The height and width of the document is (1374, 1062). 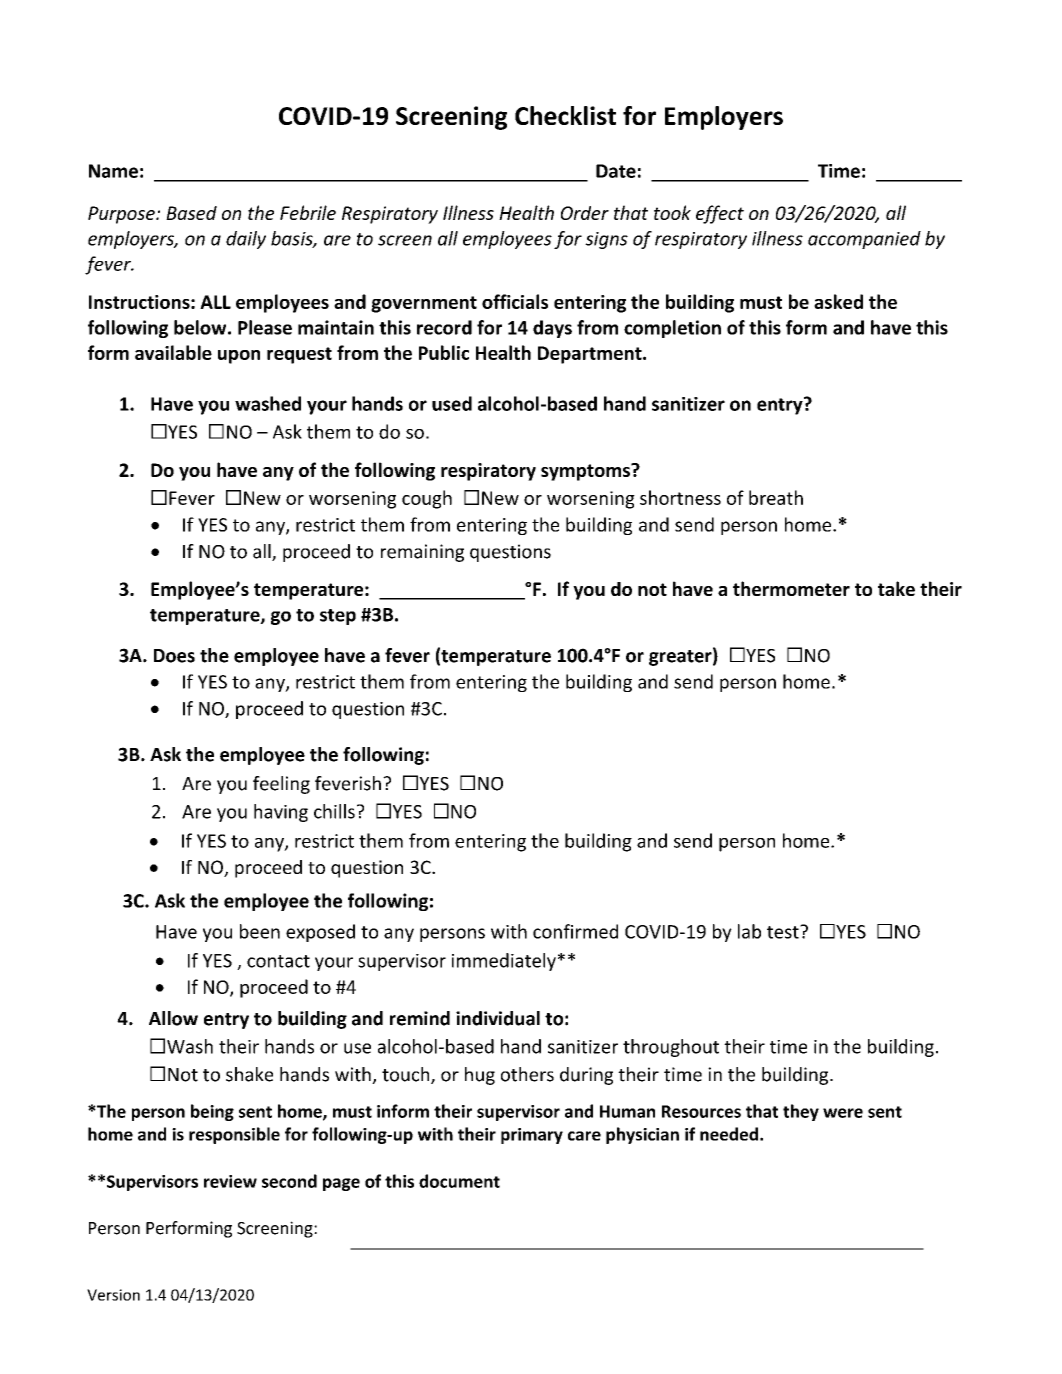 What do you see at coordinates (113, 1295) in the document?
I see `Version` at bounding box center [113, 1295].
